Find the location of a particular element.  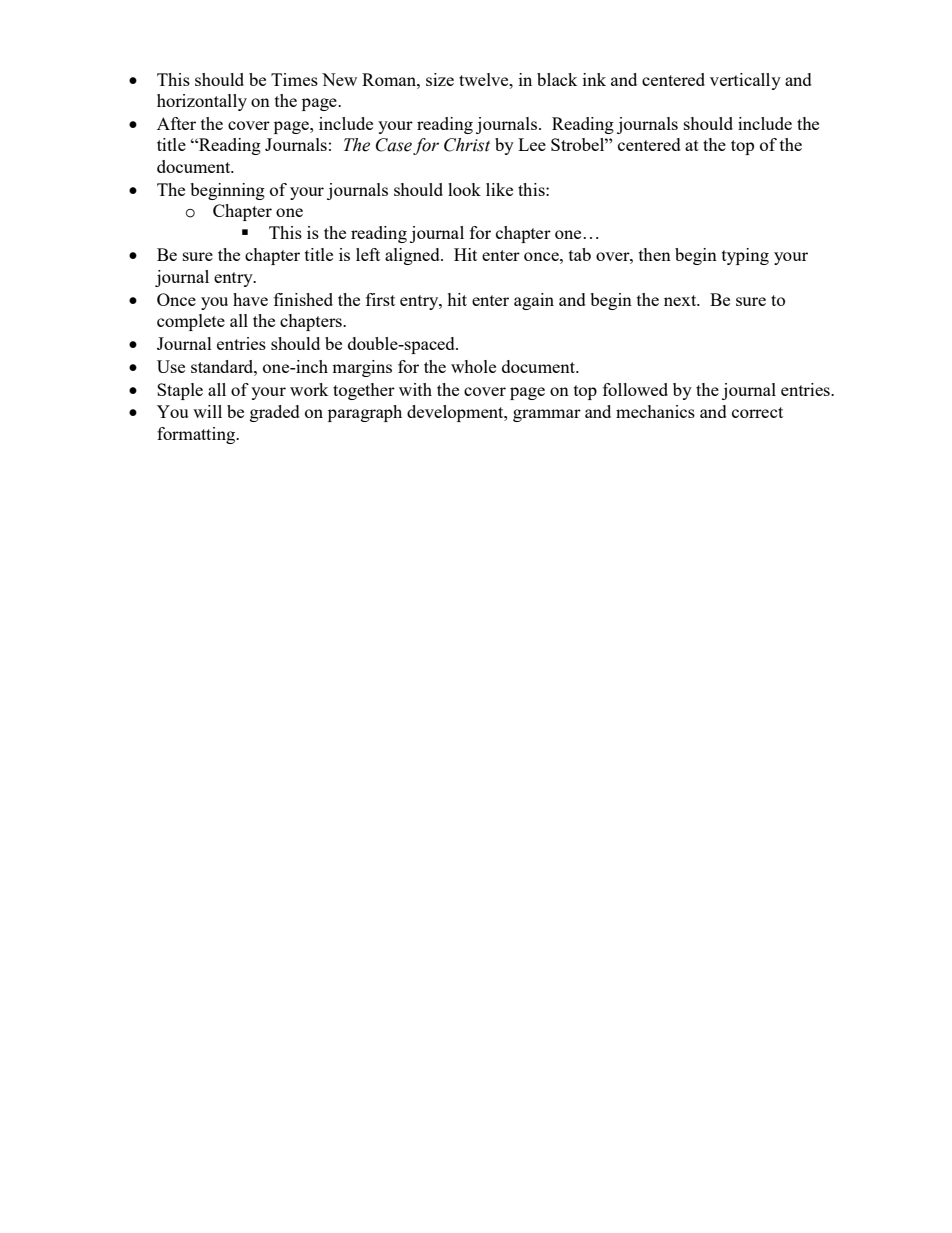

then is located at coordinates (655, 254).
